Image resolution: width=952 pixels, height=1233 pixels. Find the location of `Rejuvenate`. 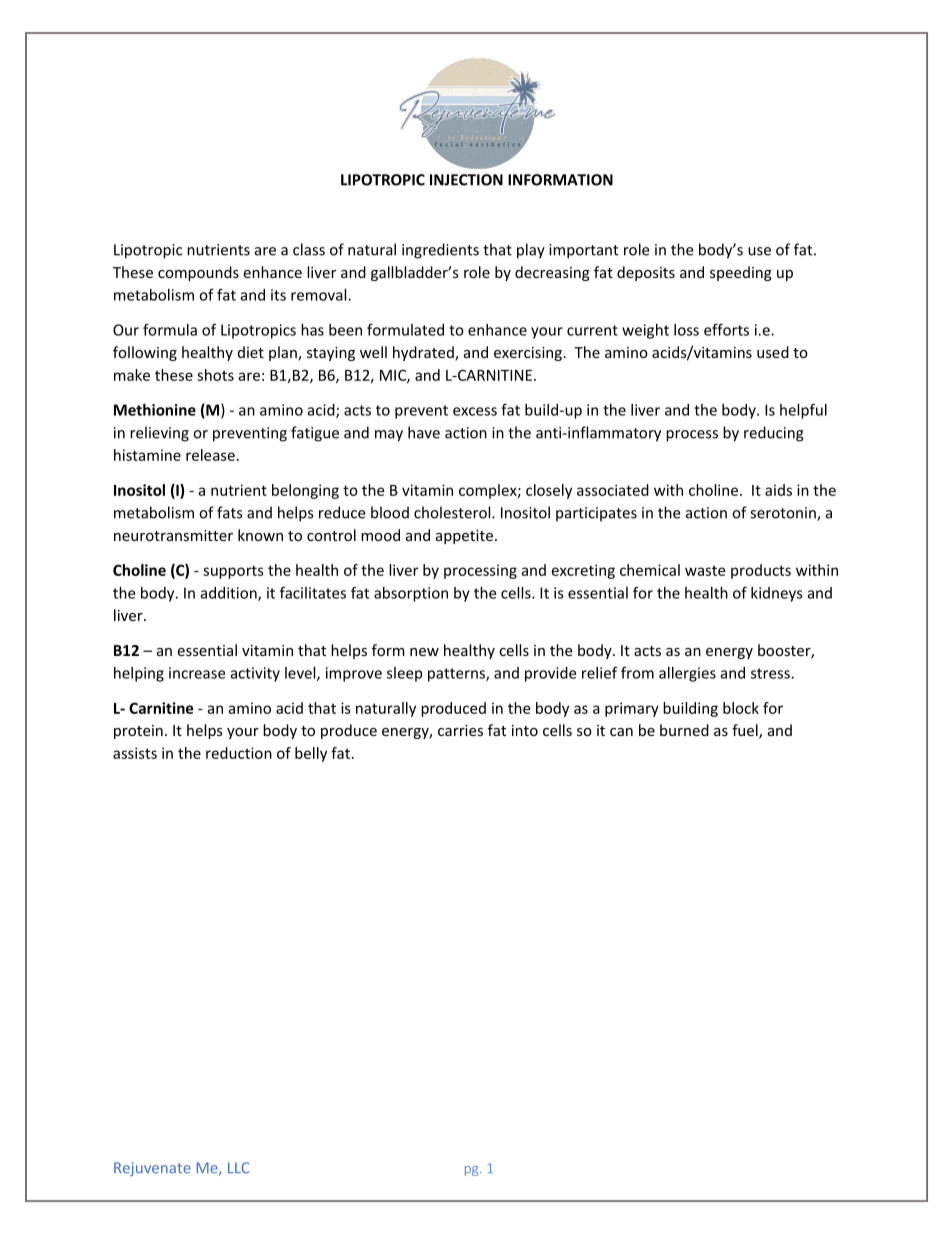

Rejuvenate is located at coordinates (152, 1169).
